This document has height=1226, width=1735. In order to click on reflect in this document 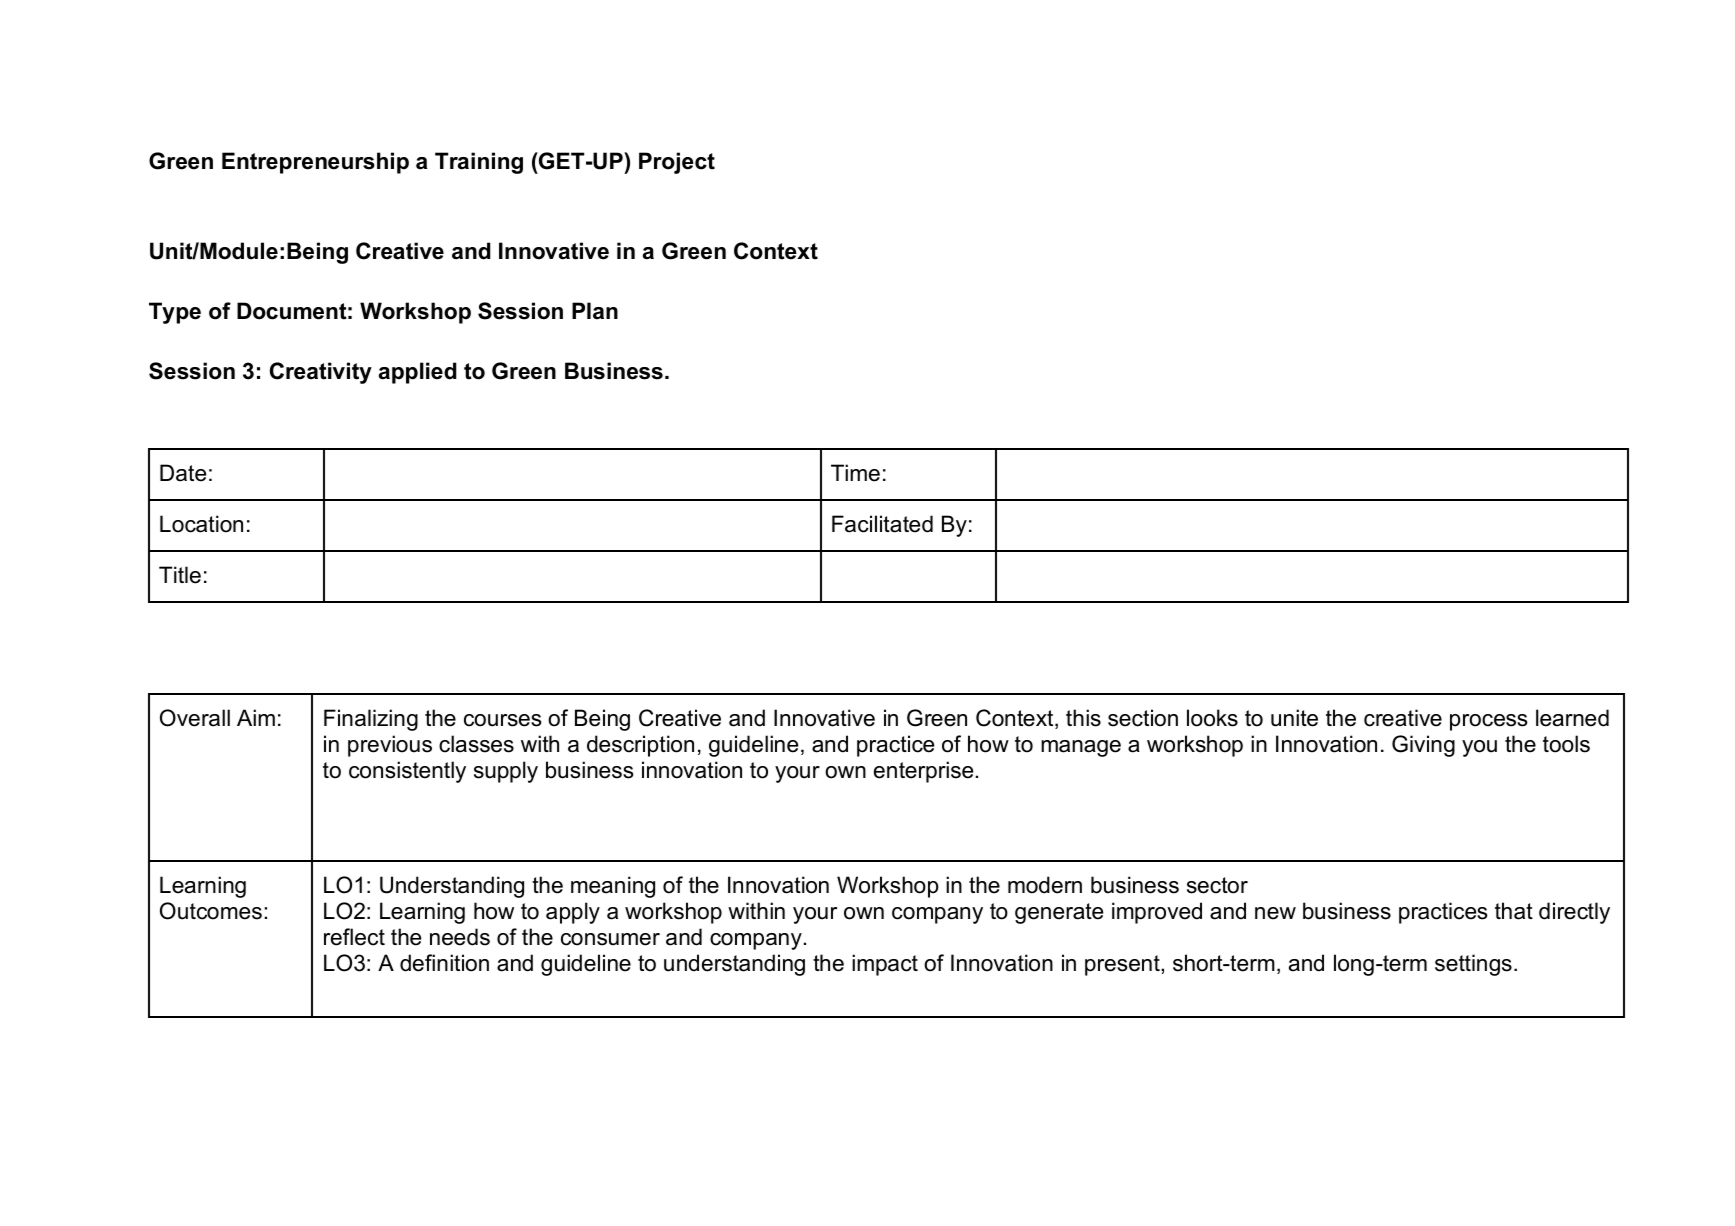, I will do `click(354, 937)`.
